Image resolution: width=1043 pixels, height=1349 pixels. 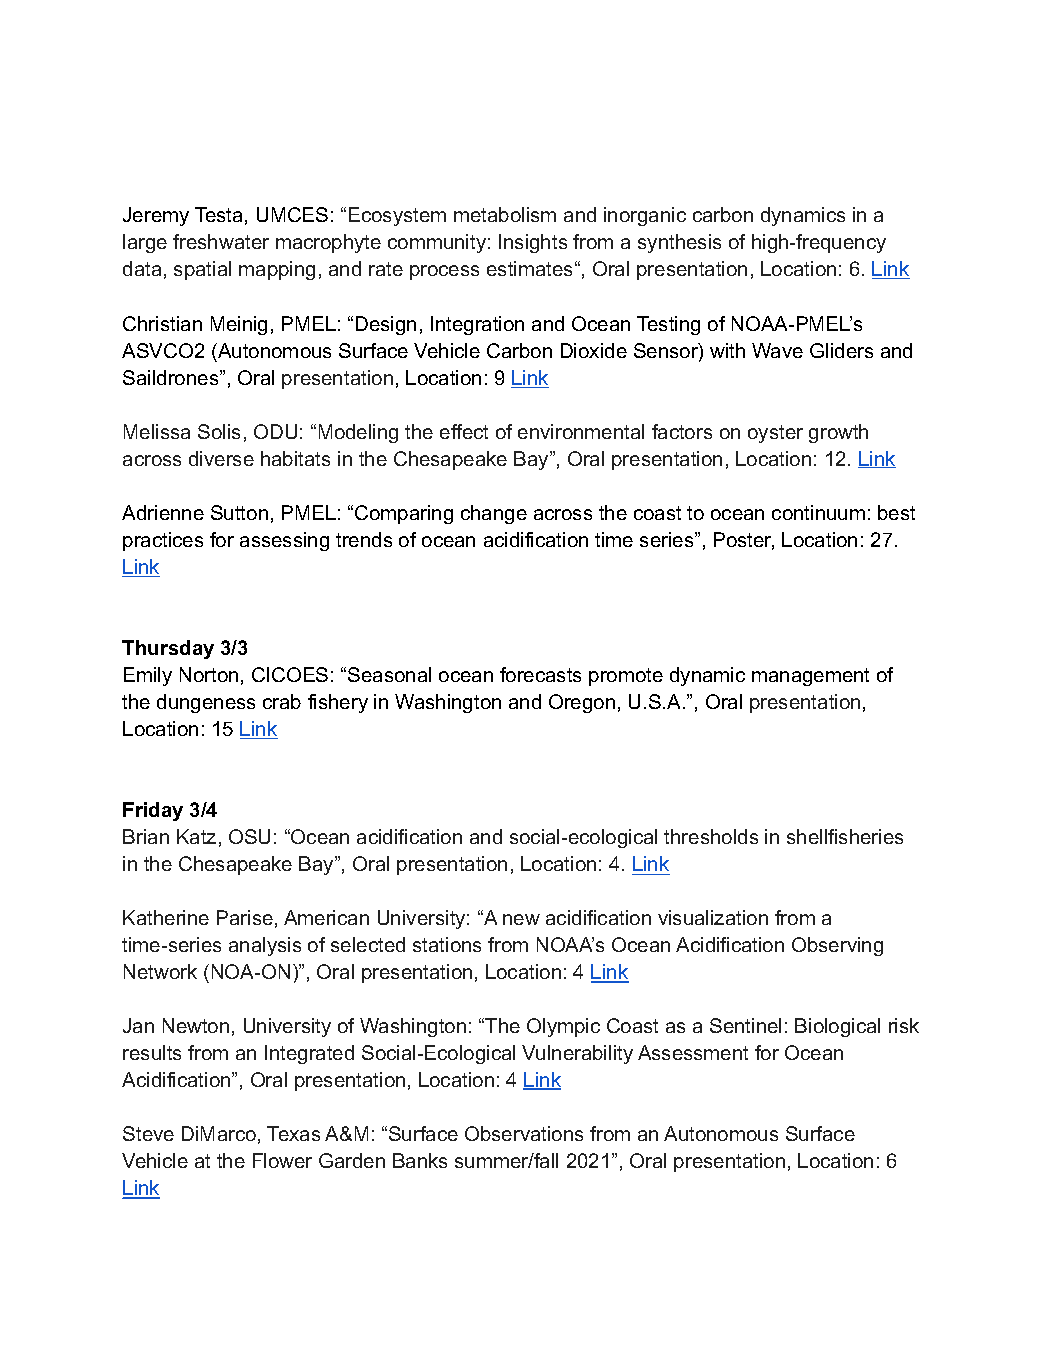 What do you see at coordinates (679, 243) in the screenshot?
I see `synthesis` at bounding box center [679, 243].
